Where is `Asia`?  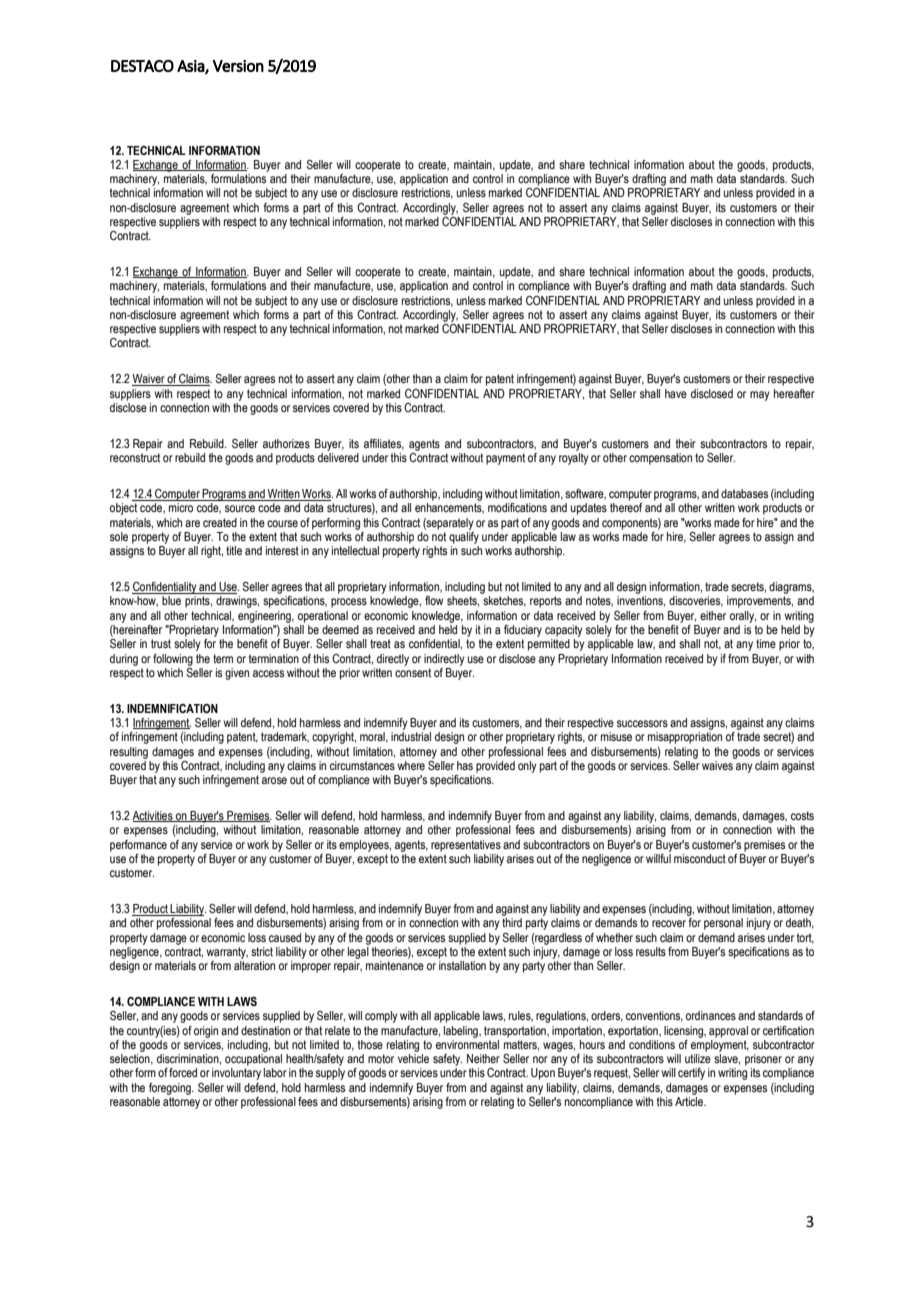
Asia is located at coordinates (191, 67).
